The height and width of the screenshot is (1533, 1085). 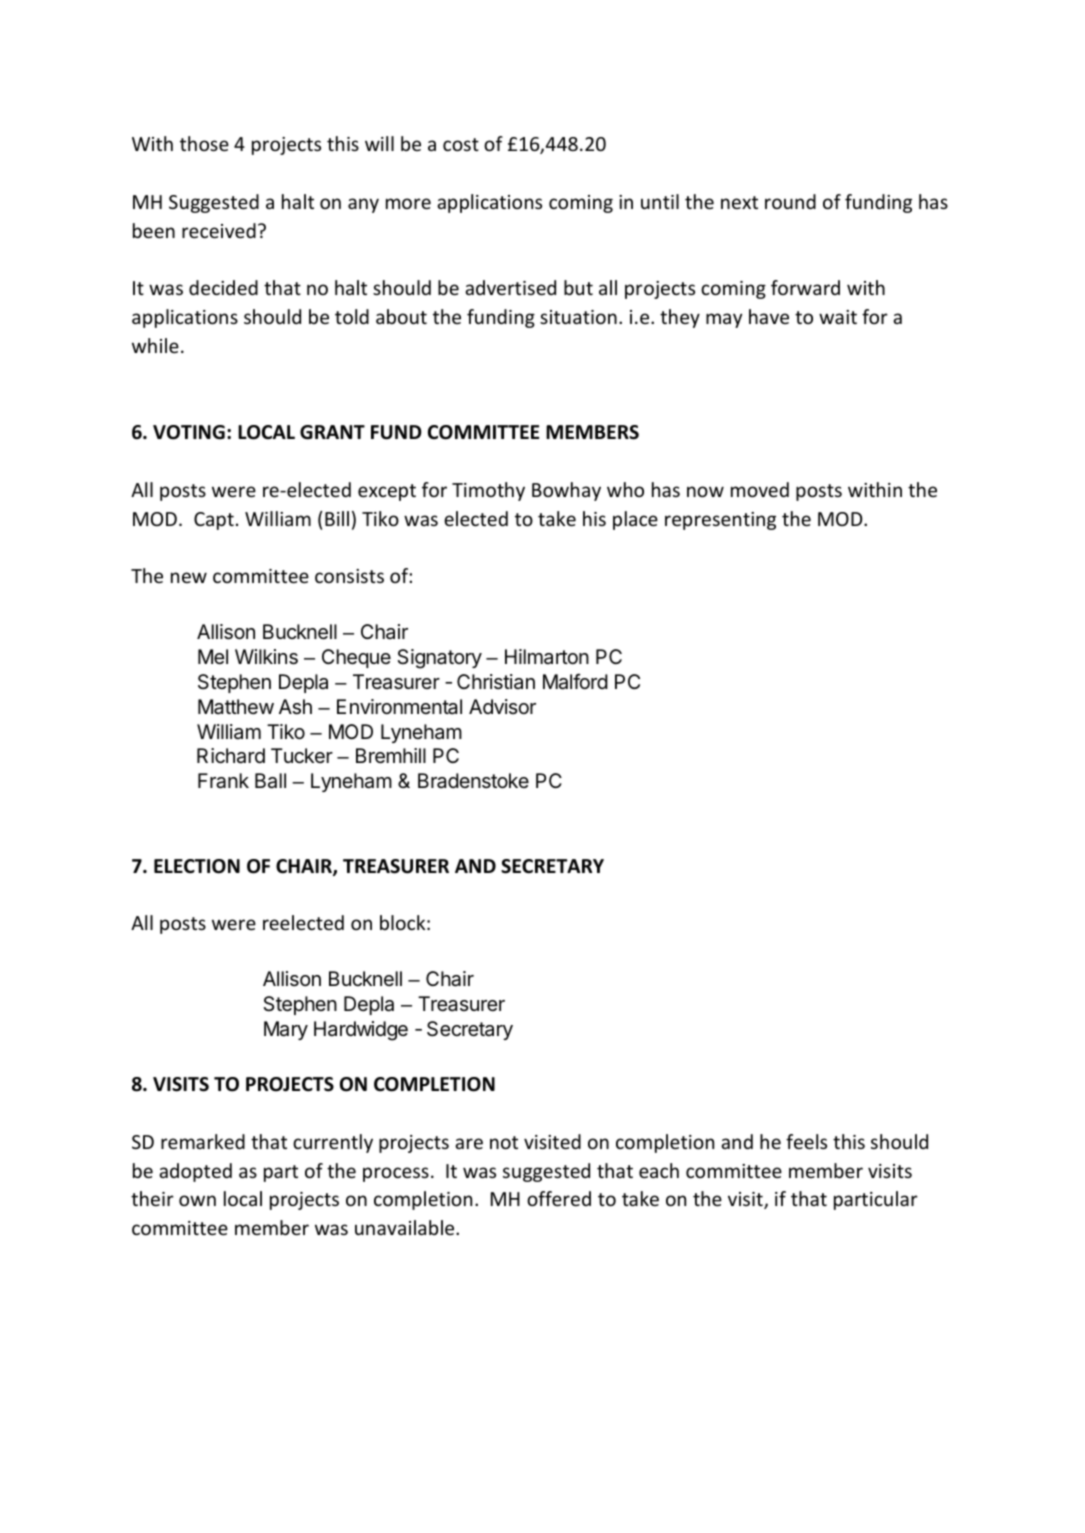 What do you see at coordinates (197, 866) in the screenshot?
I see `ELECTION` at bounding box center [197, 866].
